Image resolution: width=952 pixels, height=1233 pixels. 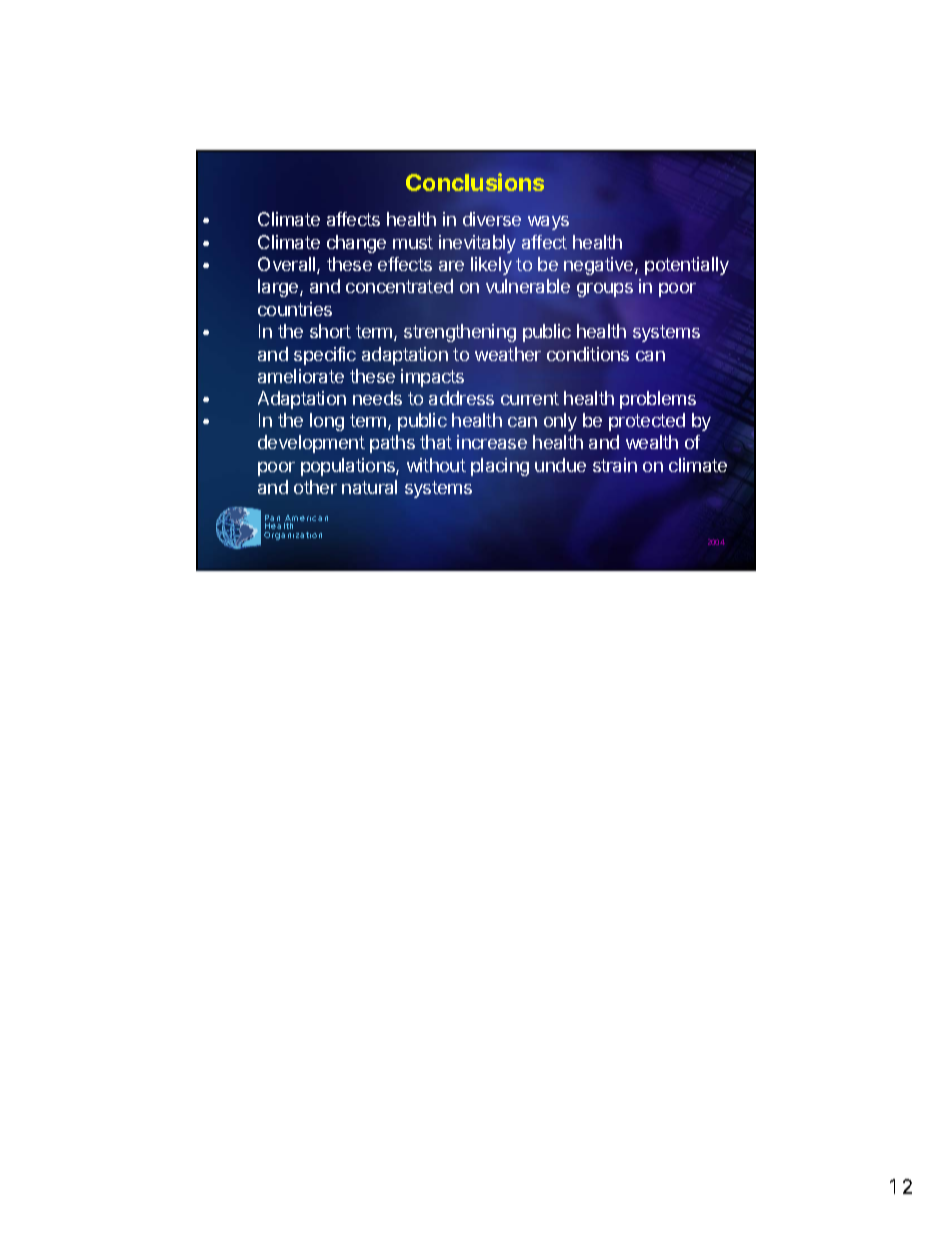 What do you see at coordinates (325, 356) in the document?
I see `specific` at bounding box center [325, 356].
